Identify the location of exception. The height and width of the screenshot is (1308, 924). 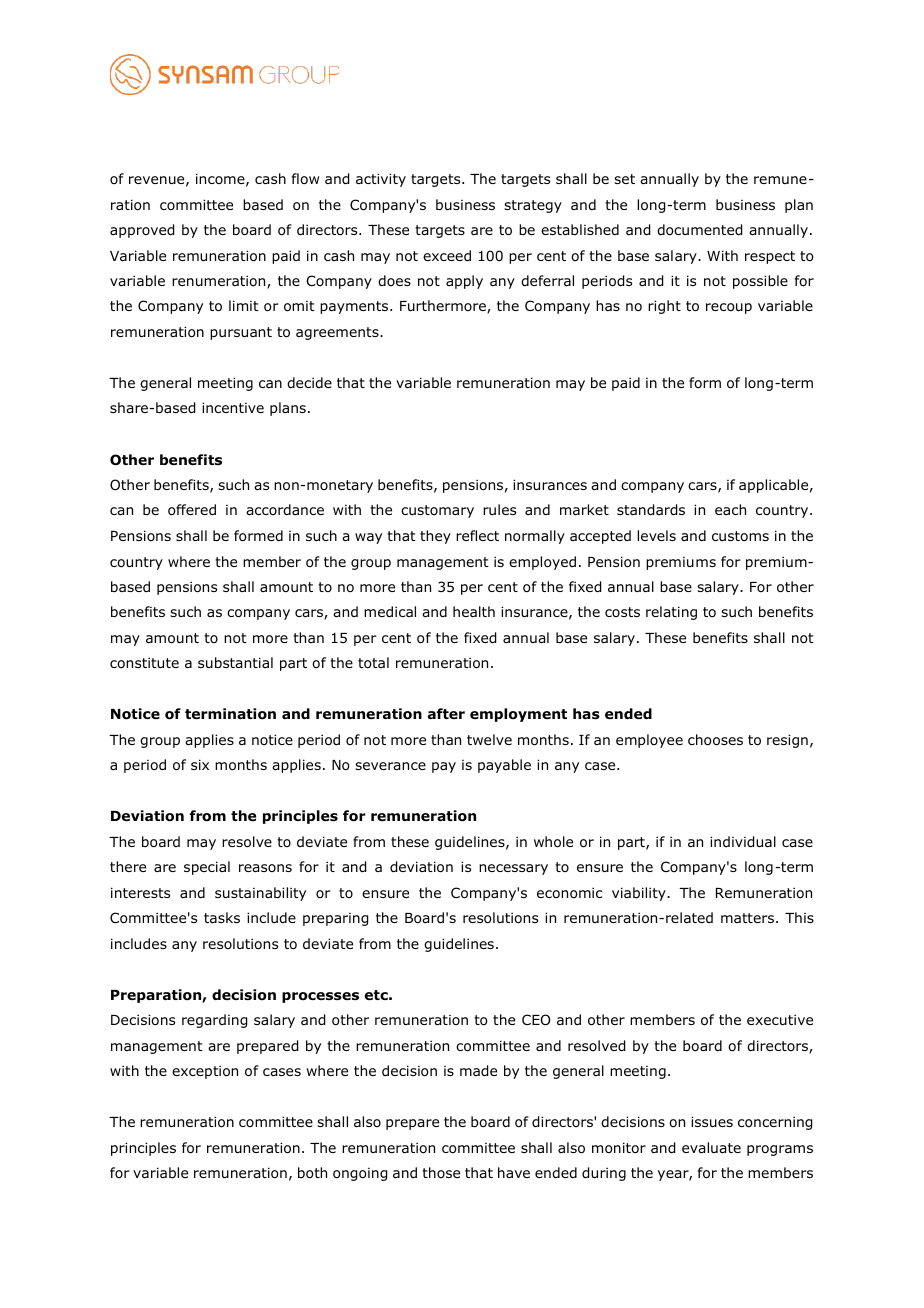
(205, 1072).
